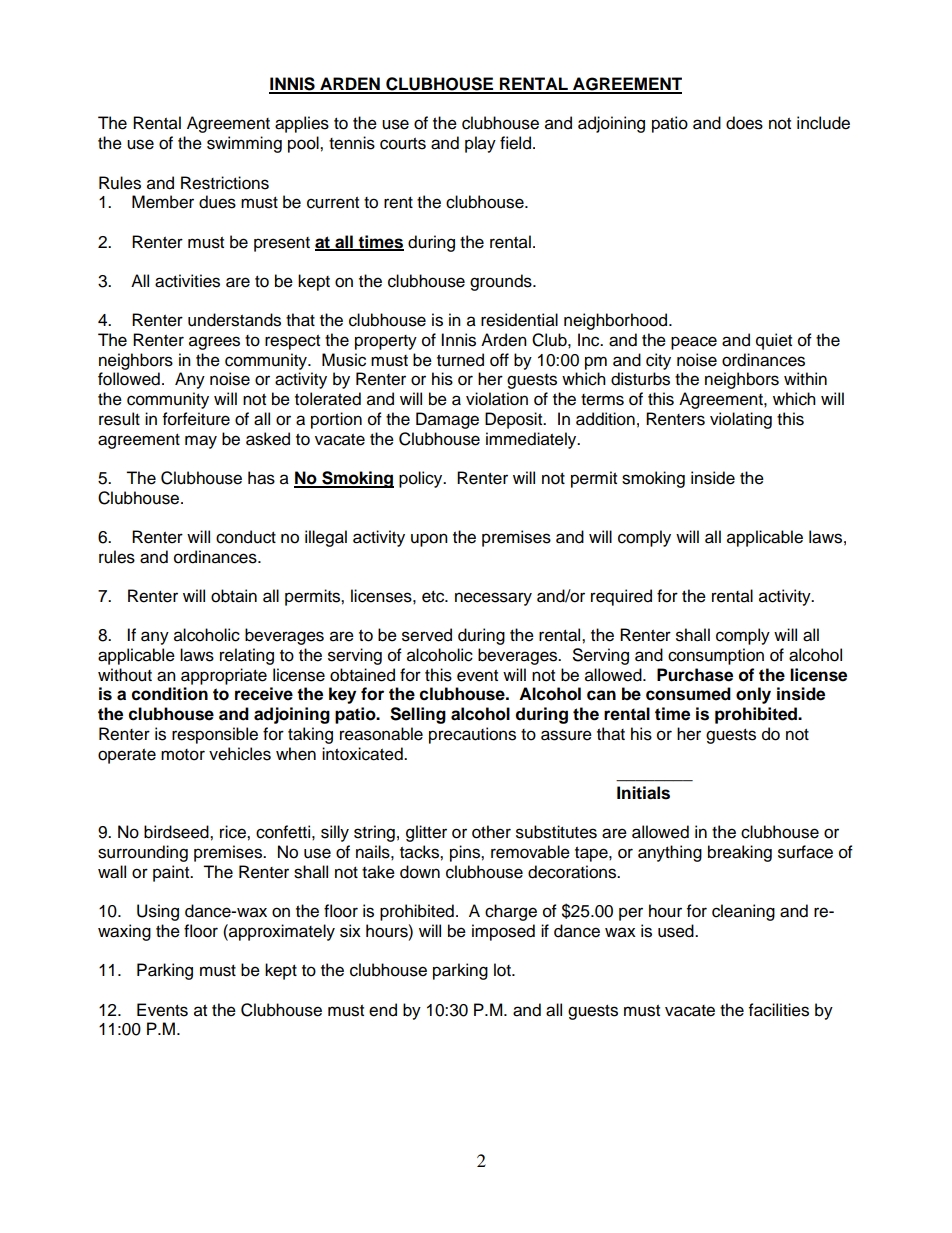 The width and height of the page is (952, 1233). What do you see at coordinates (779, 1010) in the page?
I see `facilities` at bounding box center [779, 1010].
